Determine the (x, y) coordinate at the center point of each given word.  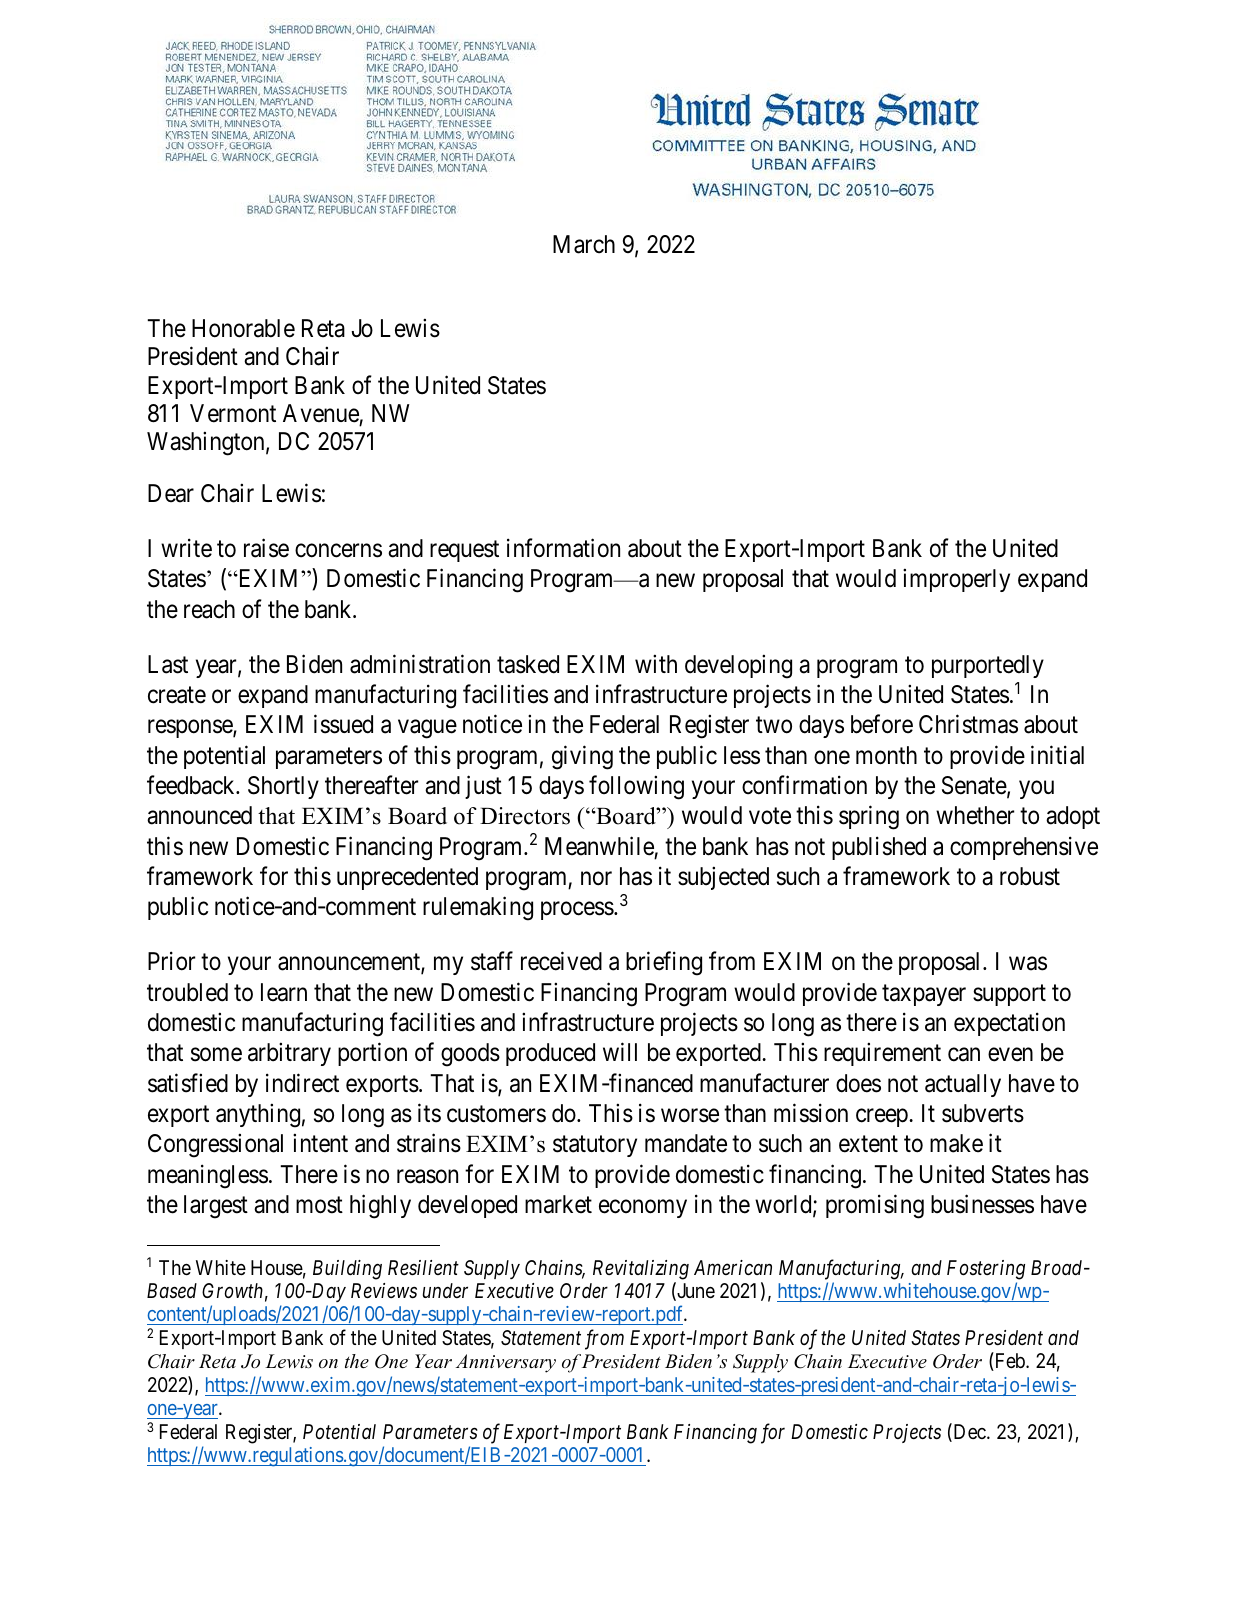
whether (975, 815)
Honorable (243, 328)
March (584, 244)
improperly (956, 580)
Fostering (986, 1270)
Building (347, 1270)
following (636, 787)
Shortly (283, 787)
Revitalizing (641, 1270)
